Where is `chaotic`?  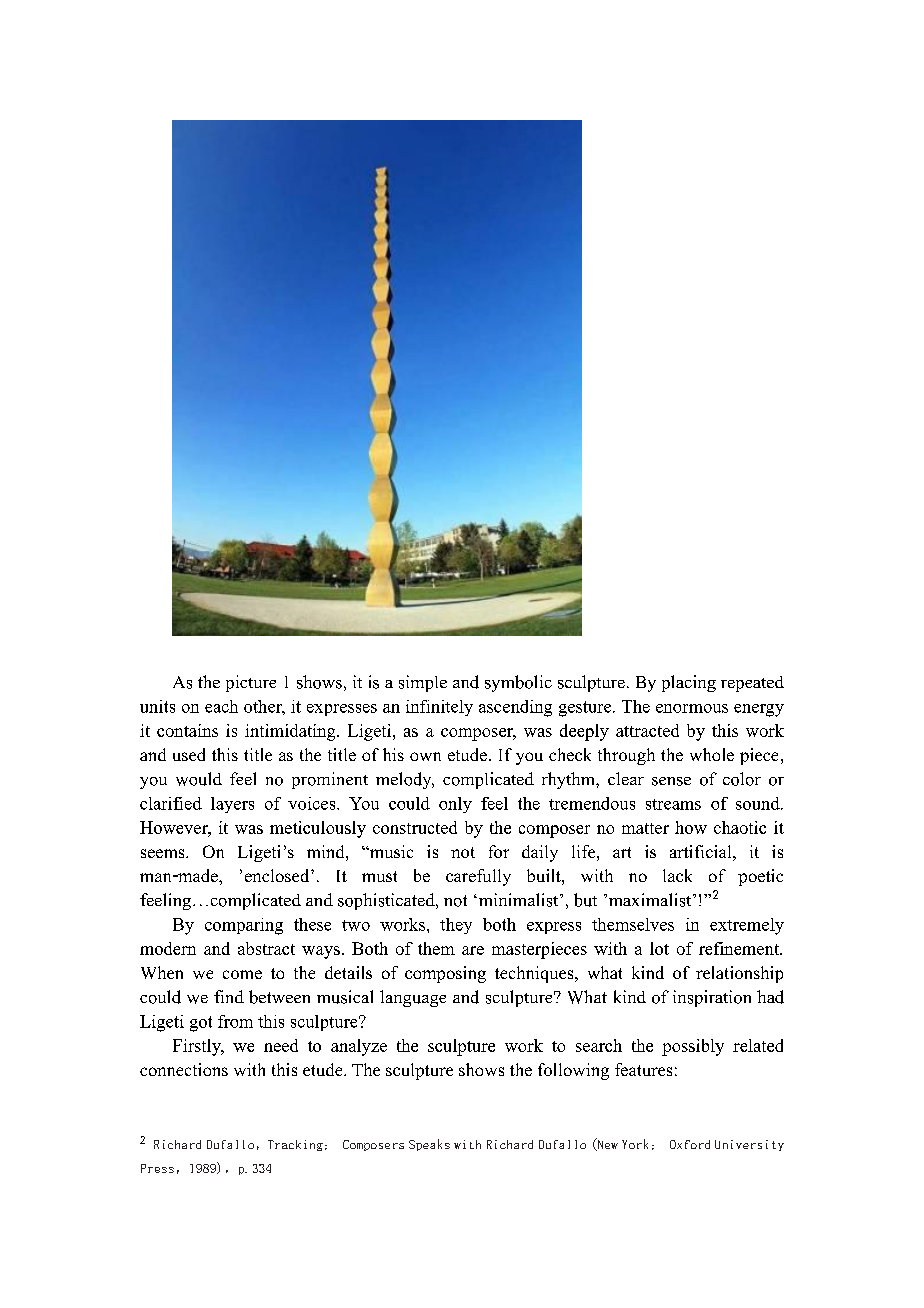
chaotic is located at coordinates (740, 827).
